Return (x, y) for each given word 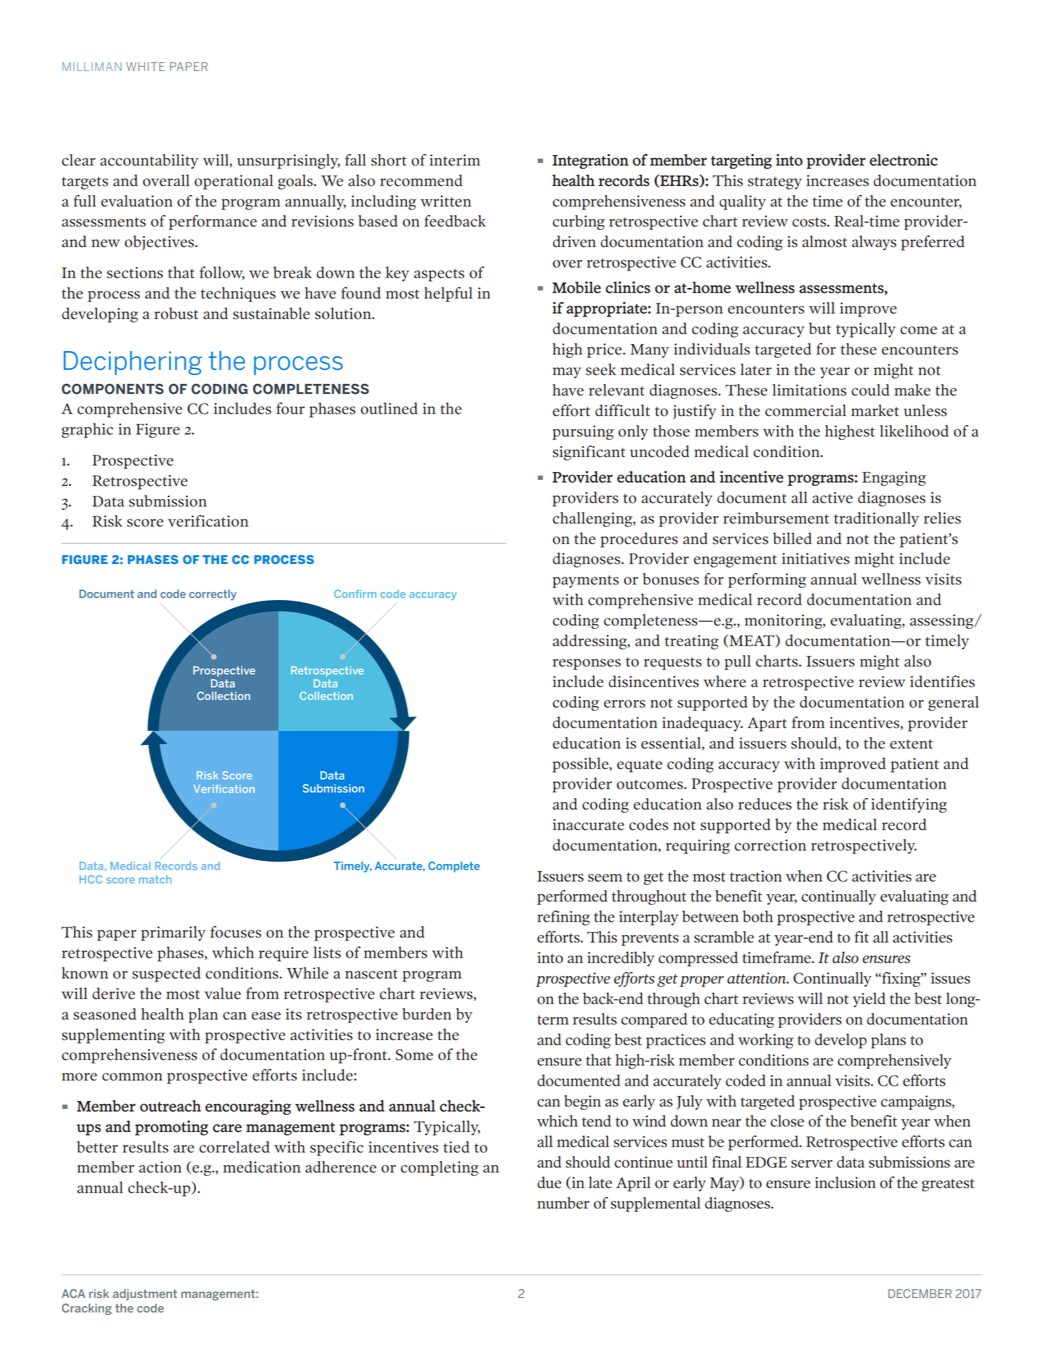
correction (770, 845)
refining (563, 918)
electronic (904, 160)
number (563, 1203)
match (155, 879)
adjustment (145, 1295)
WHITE (145, 66)
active (832, 498)
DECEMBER (920, 1293)
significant (589, 453)
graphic (87, 430)
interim (455, 160)
